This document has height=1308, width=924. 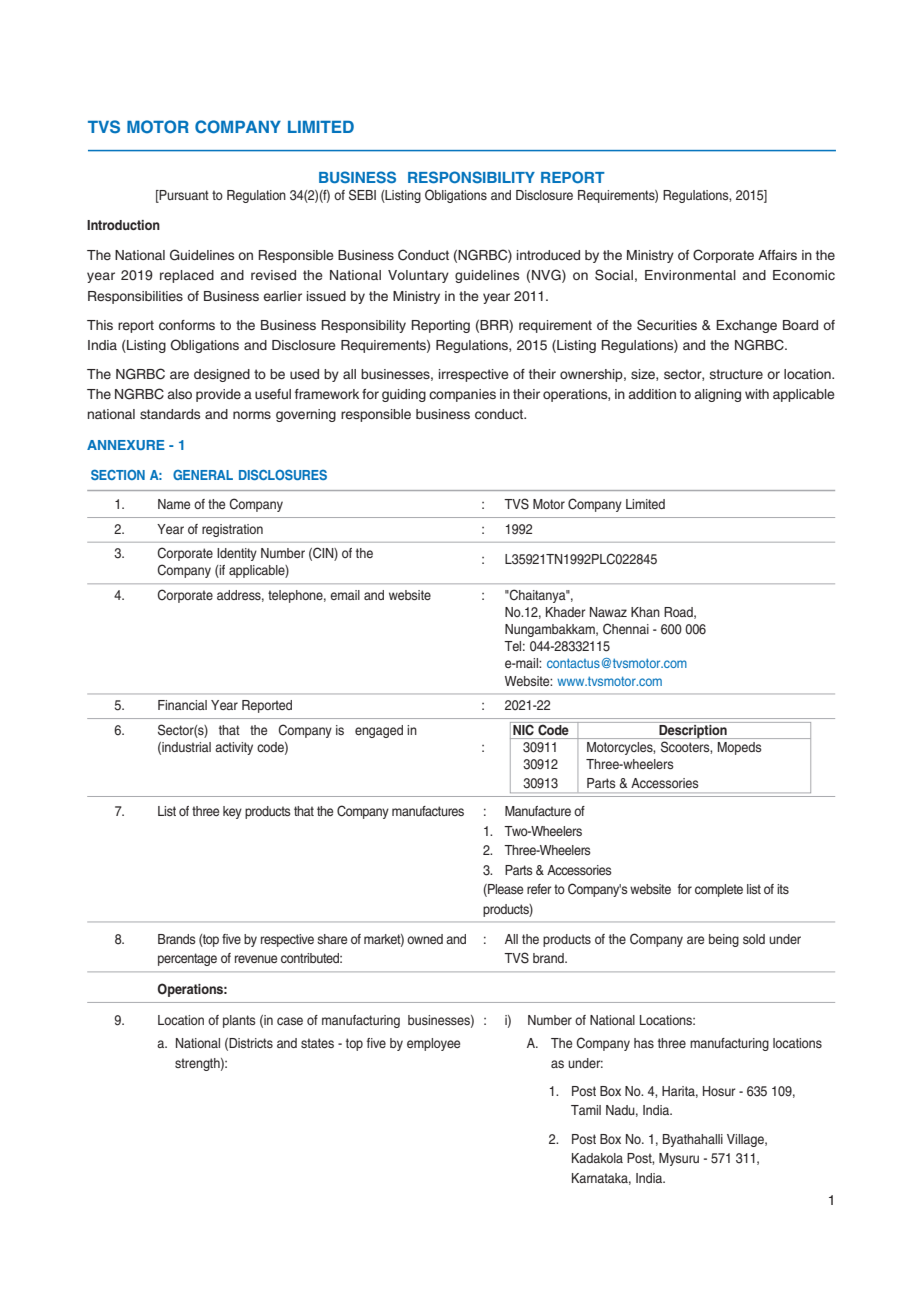 I want to click on refer, so click(x=539, y=889).
